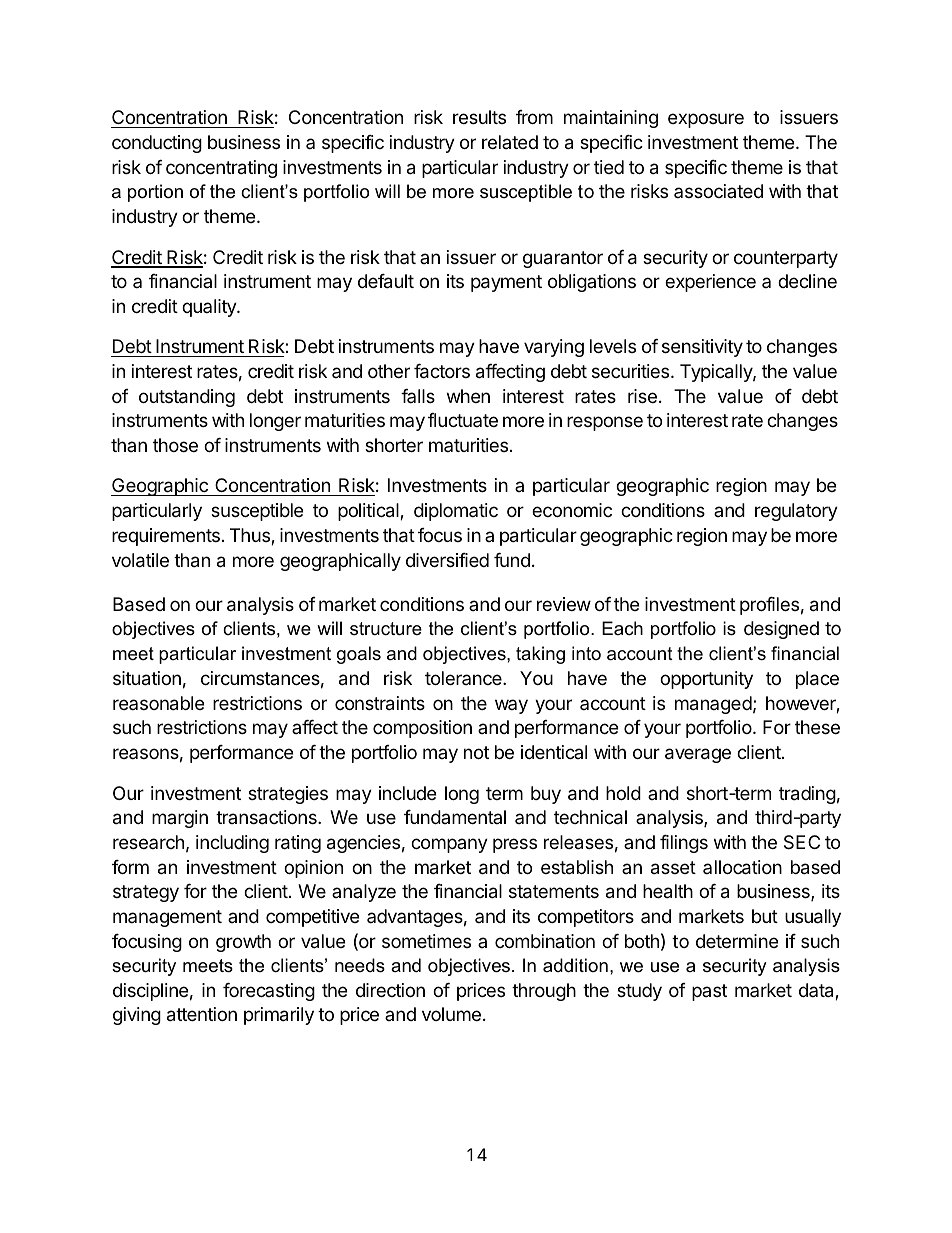 The width and height of the document is (952, 1233). Describe the element at coordinates (166, 537) in the document. I see `requirements` at that location.
